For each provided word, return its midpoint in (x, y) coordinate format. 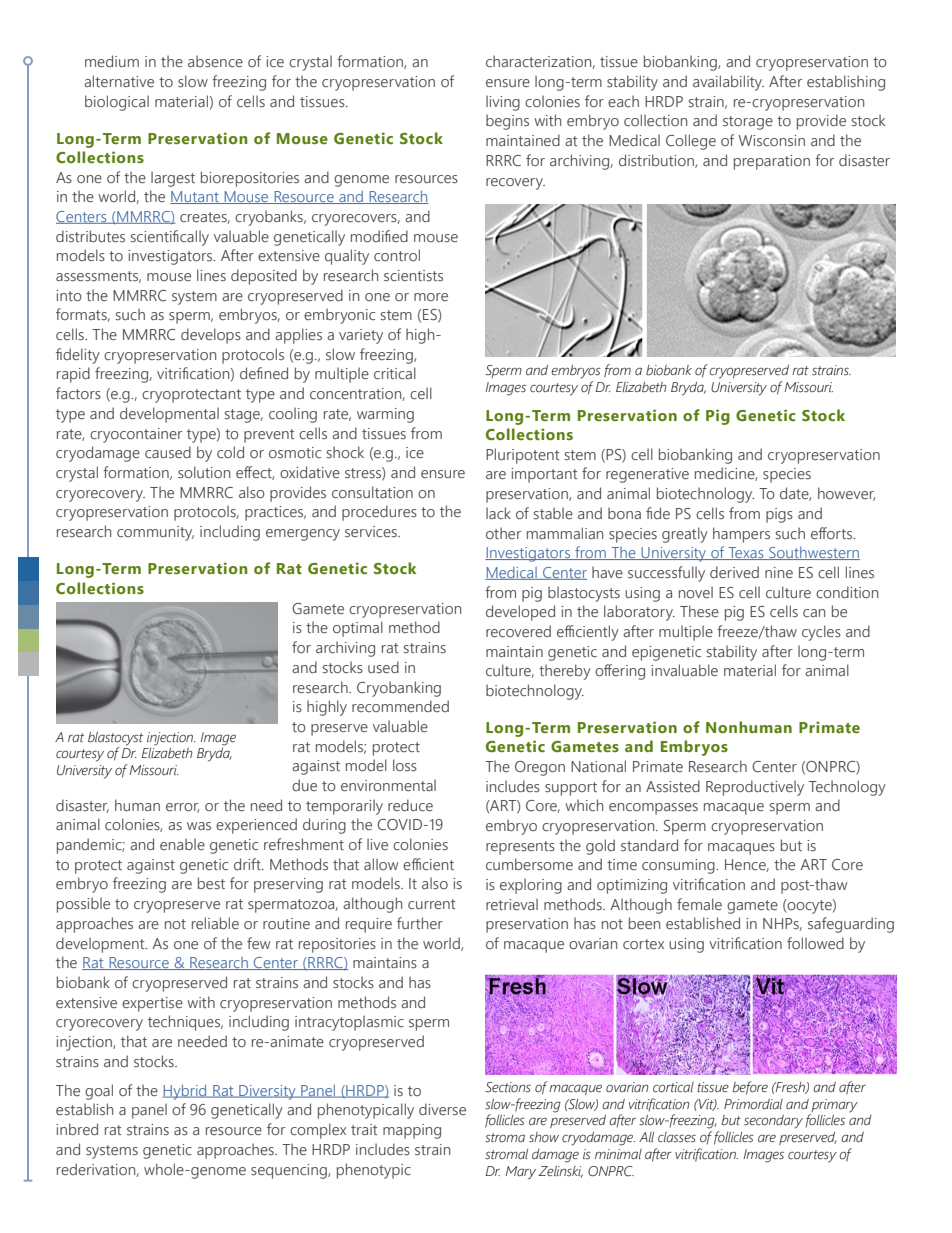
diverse (442, 1109)
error (182, 808)
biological (117, 103)
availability (728, 83)
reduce (410, 805)
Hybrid (186, 1092)
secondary (773, 1122)
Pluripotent (523, 456)
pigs (779, 515)
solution (204, 472)
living (503, 103)
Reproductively (755, 788)
